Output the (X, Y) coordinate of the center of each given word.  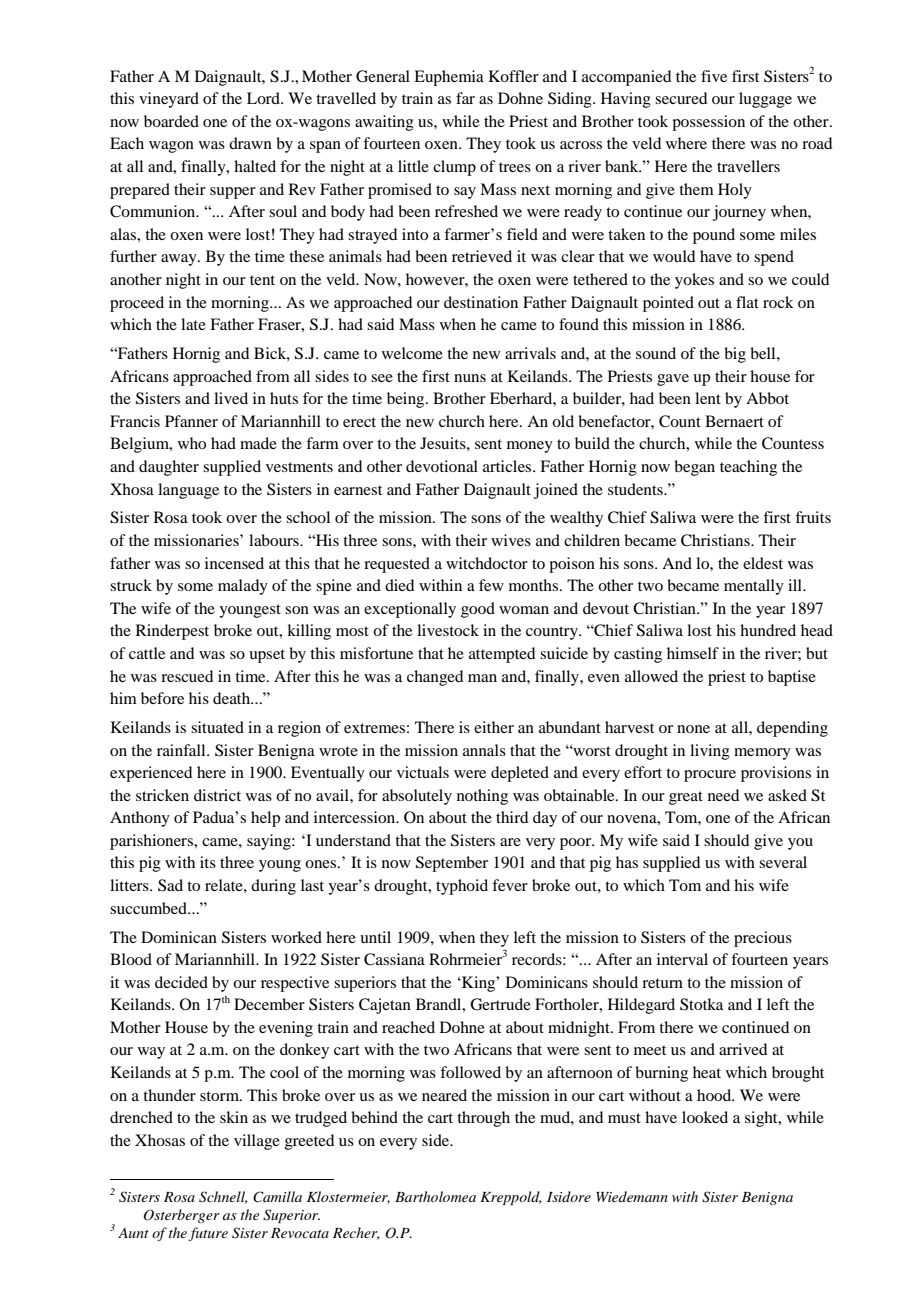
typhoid (462, 887)
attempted (502, 655)
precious (763, 939)
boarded (171, 121)
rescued (187, 676)
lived (231, 398)
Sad (170, 885)
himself (693, 653)
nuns (470, 378)
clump (454, 168)
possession (708, 123)
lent (708, 398)
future (208, 1234)
